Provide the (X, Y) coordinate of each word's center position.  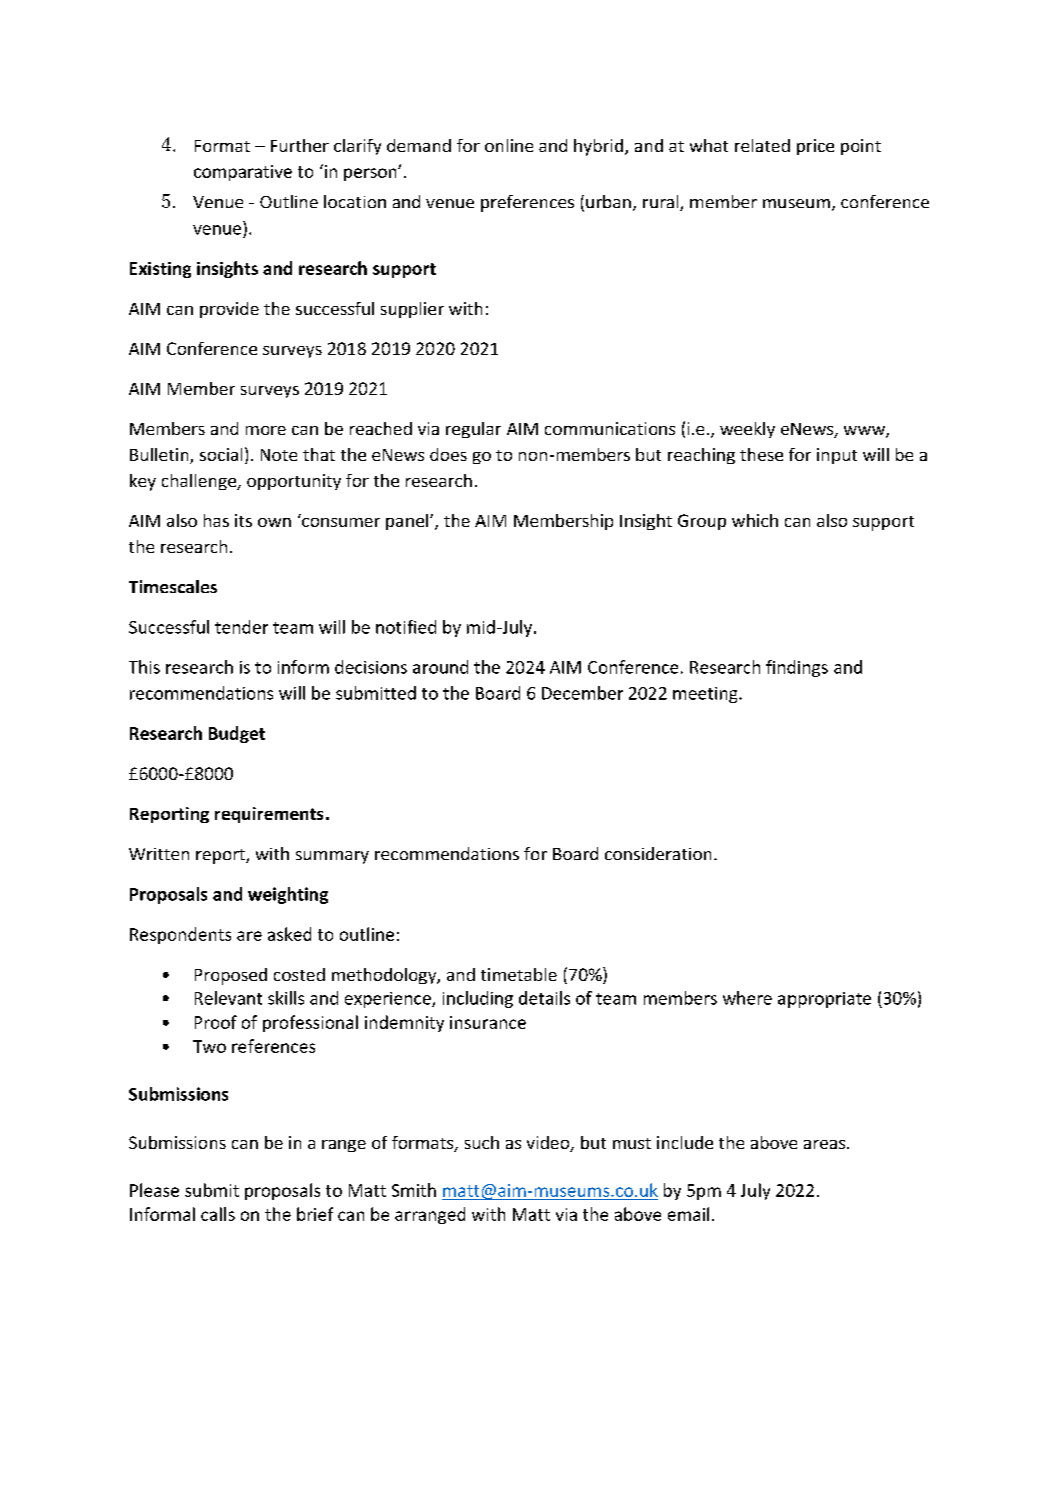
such (482, 1142)
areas (826, 1144)
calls (218, 1214)
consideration (658, 853)
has (216, 520)
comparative (243, 173)
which (755, 520)
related (762, 145)
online (509, 145)
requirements (269, 815)
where (747, 998)
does (448, 454)
